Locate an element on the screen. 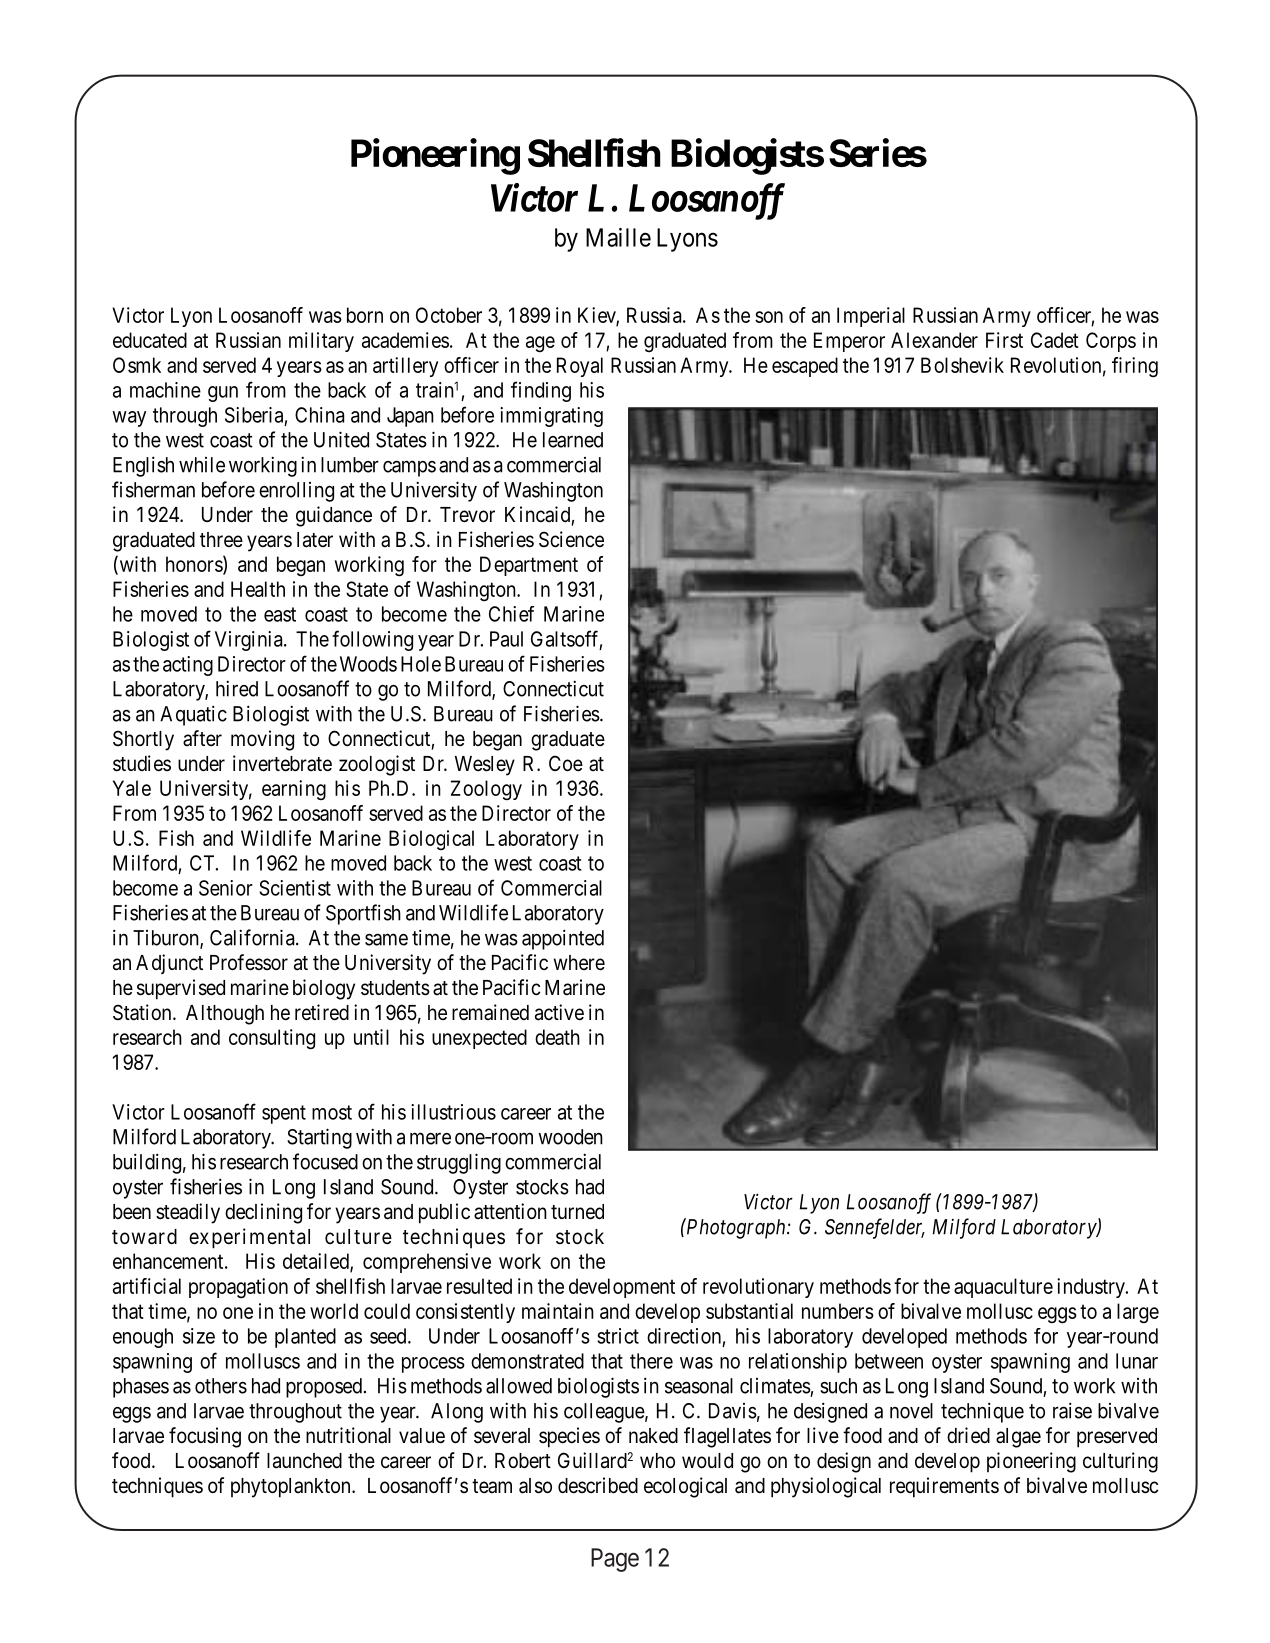  appointed is located at coordinates (563, 939).
